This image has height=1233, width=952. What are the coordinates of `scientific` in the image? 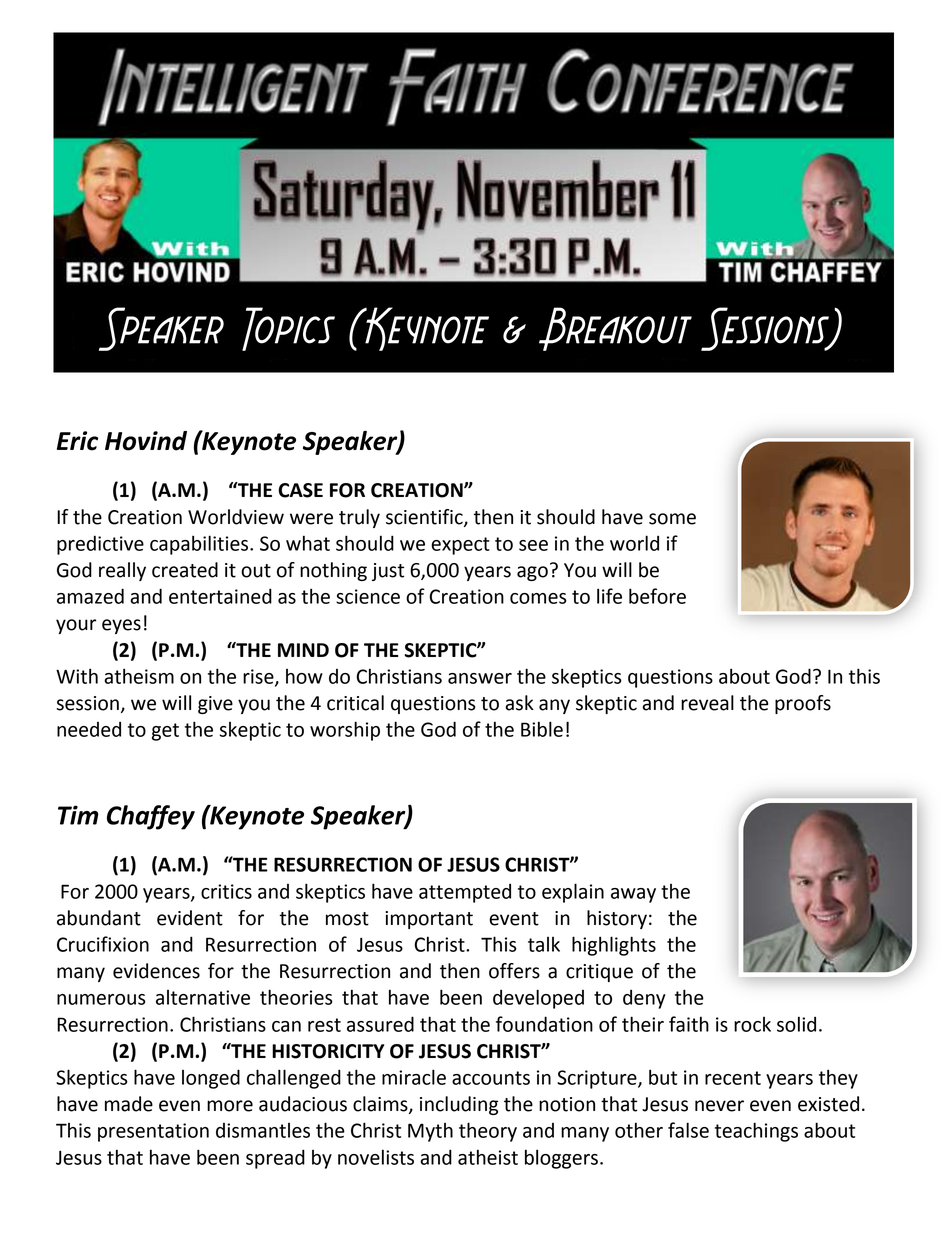 It's located at (425, 518).
